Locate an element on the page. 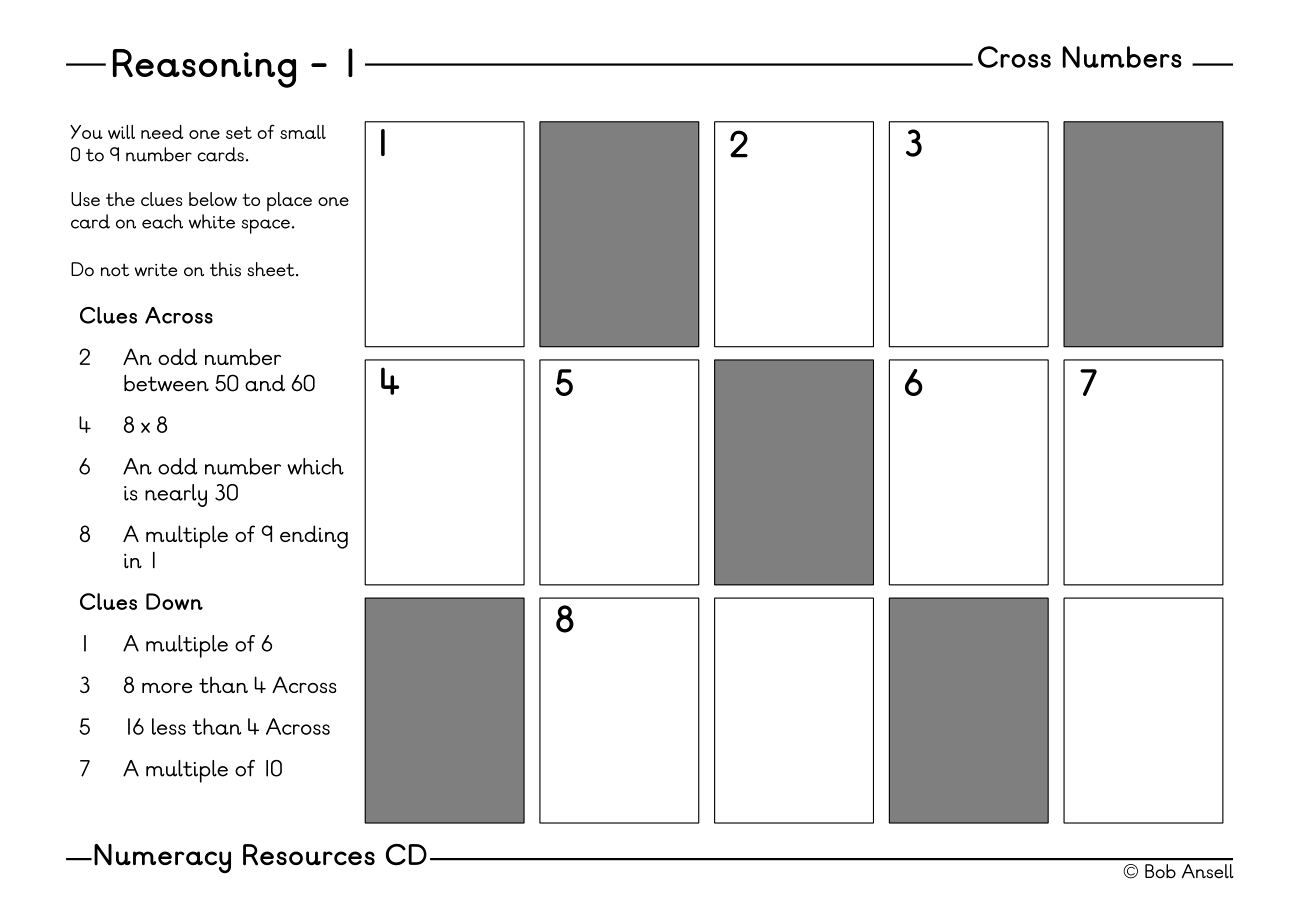 The image size is (1308, 924). more is located at coordinates (167, 688).
